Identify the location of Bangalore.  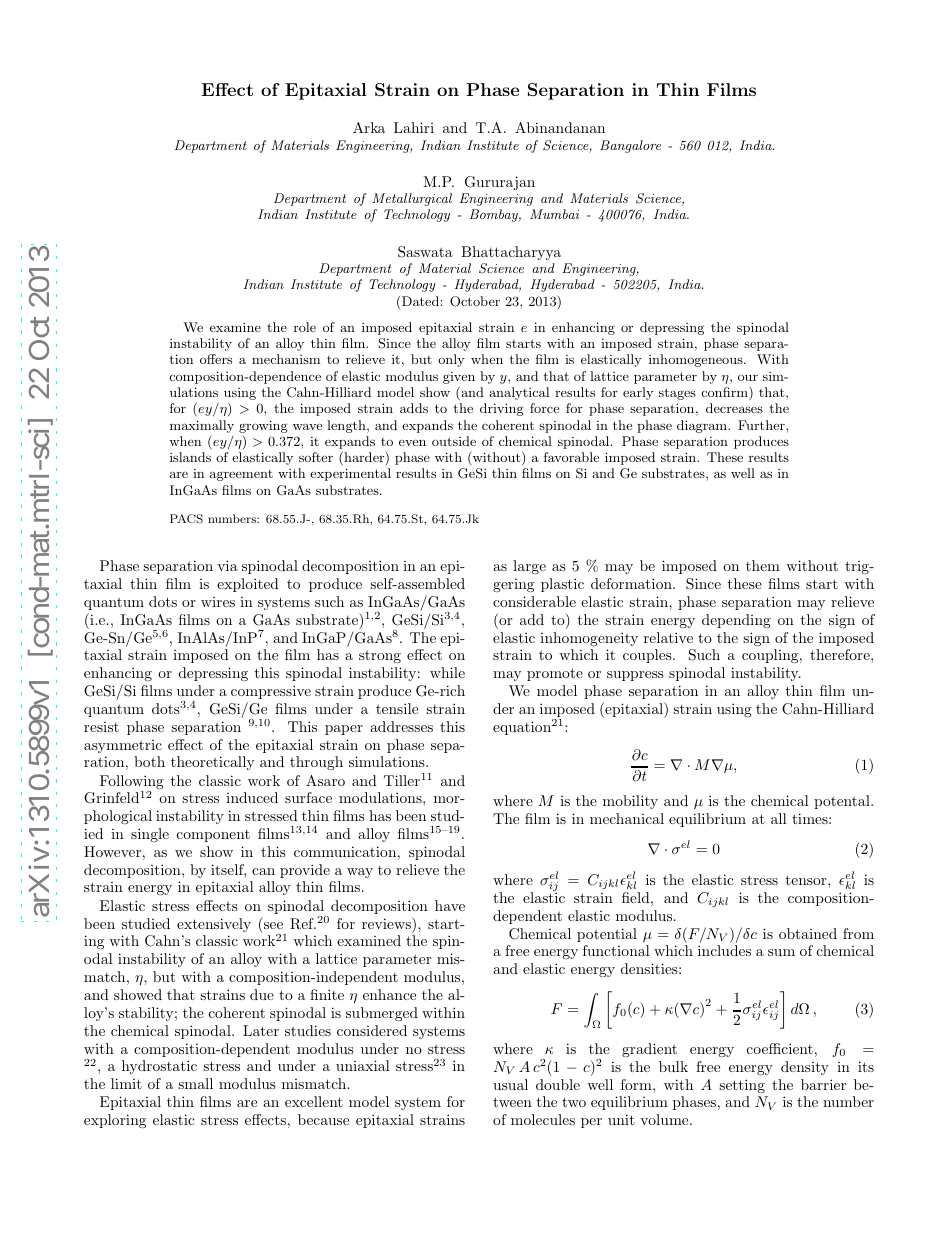
(630, 146).
